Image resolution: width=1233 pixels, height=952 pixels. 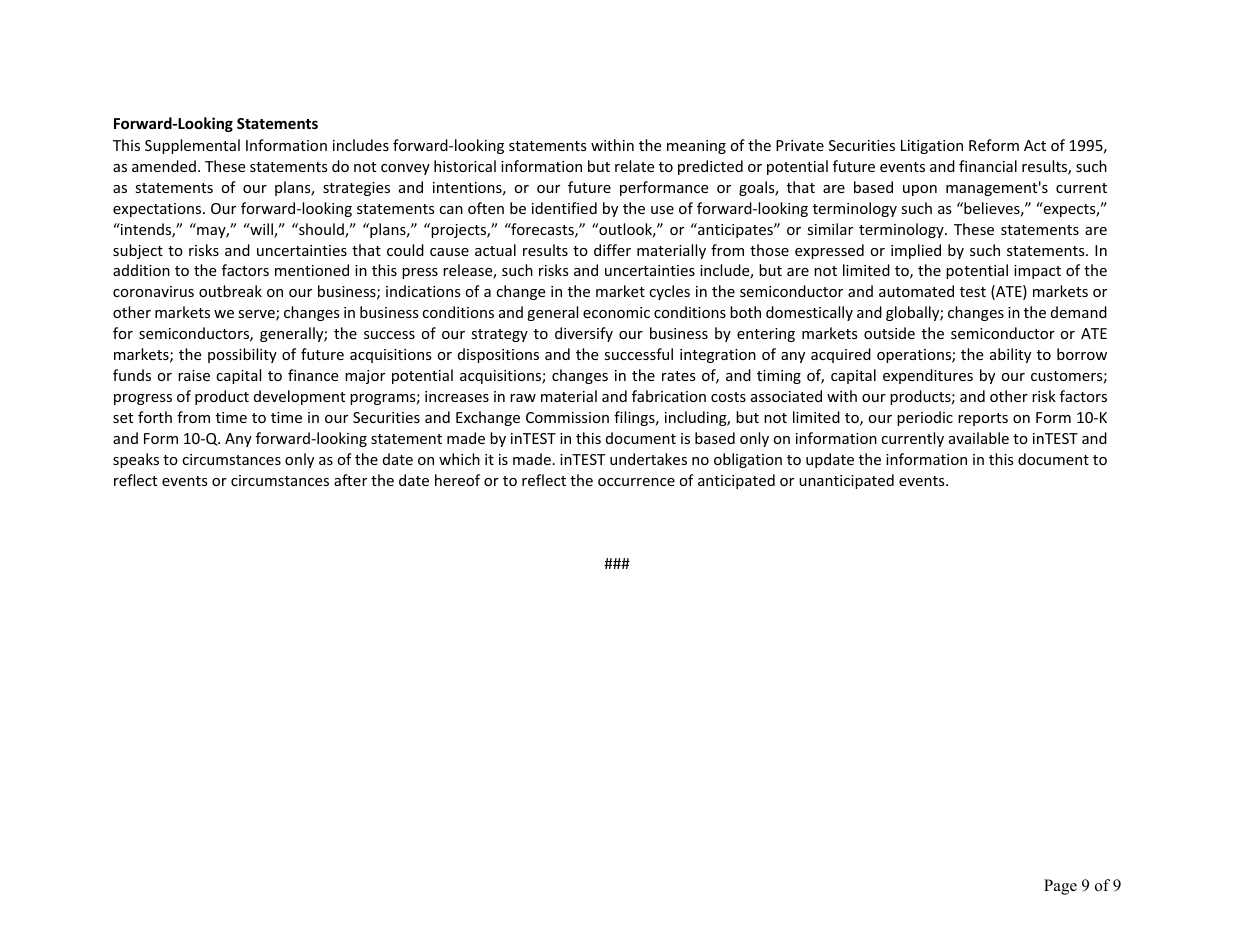 What do you see at coordinates (457, 480) in the document?
I see `hereof` at bounding box center [457, 480].
